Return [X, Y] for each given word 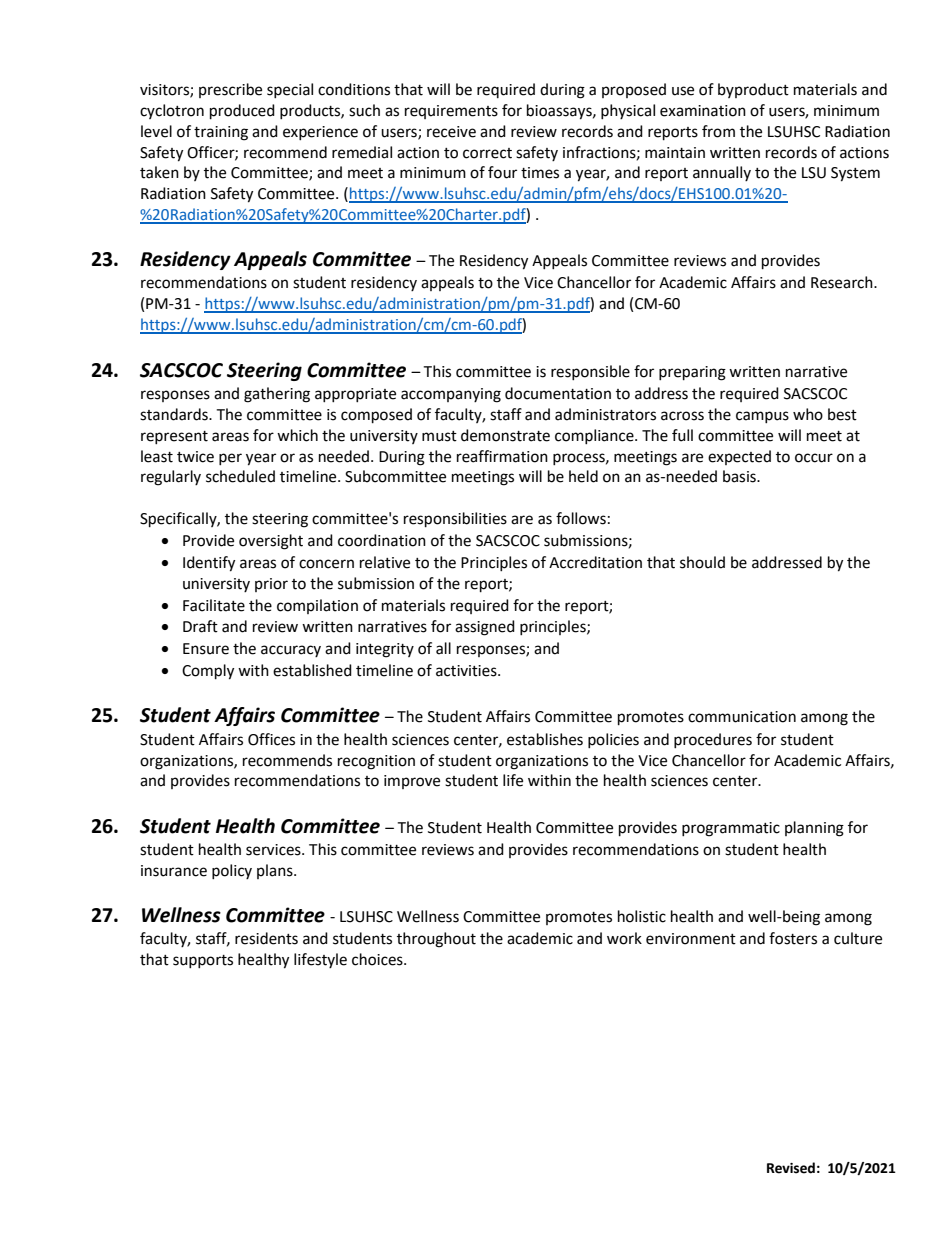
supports [203, 961]
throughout [436, 940]
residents [266, 938]
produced [242, 112]
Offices [271, 739]
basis [740, 476]
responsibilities [455, 520]
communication [742, 717]
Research [843, 282]
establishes [545, 739]
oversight [271, 542]
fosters [793, 938]
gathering [277, 395]
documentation [558, 393]
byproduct [753, 90]
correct [487, 153]
